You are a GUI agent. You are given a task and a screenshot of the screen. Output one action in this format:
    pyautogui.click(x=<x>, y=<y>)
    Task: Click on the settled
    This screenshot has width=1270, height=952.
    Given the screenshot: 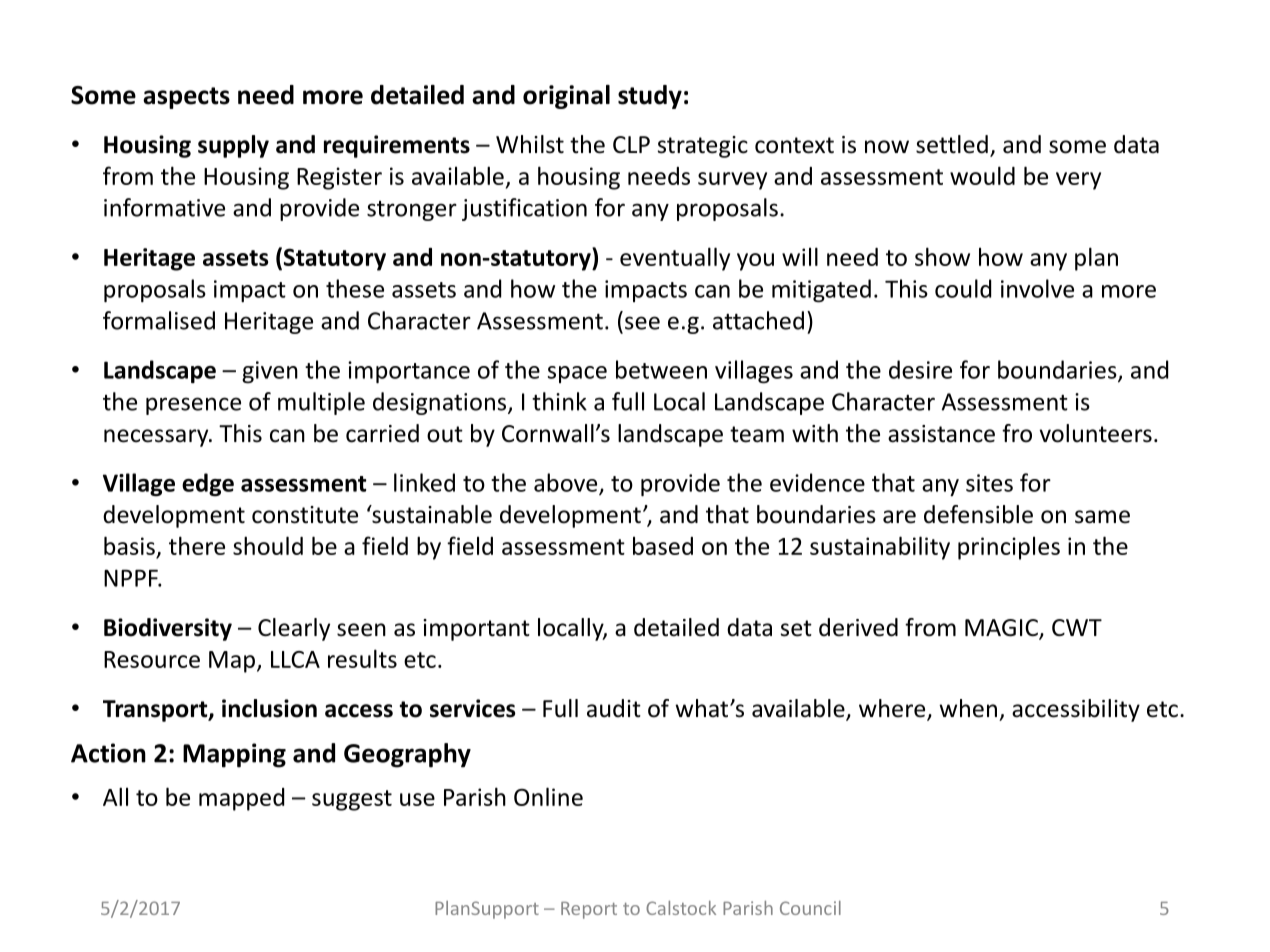 What is the action you would take?
    pyautogui.click(x=952, y=144)
